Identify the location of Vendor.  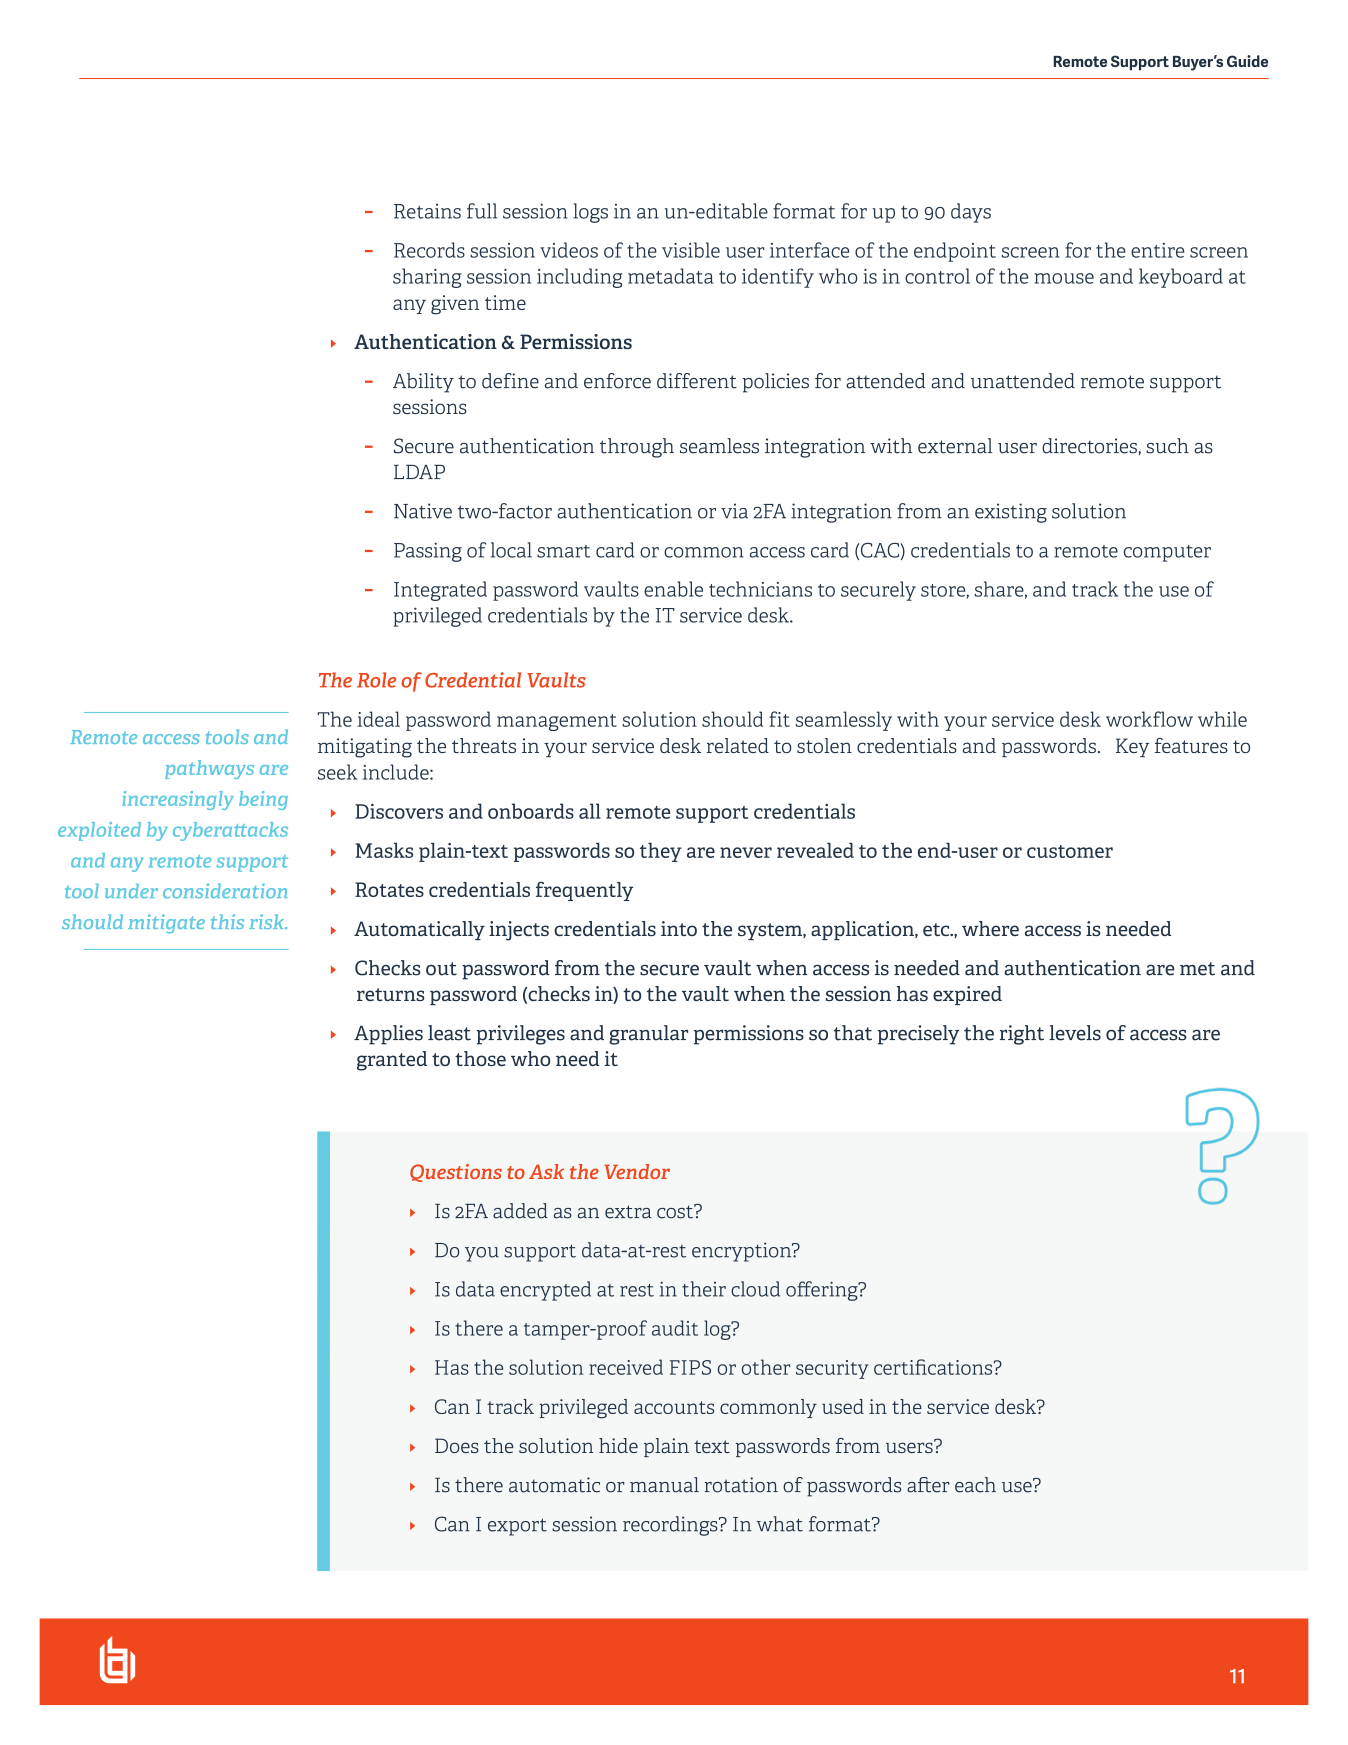
(637, 1171).
